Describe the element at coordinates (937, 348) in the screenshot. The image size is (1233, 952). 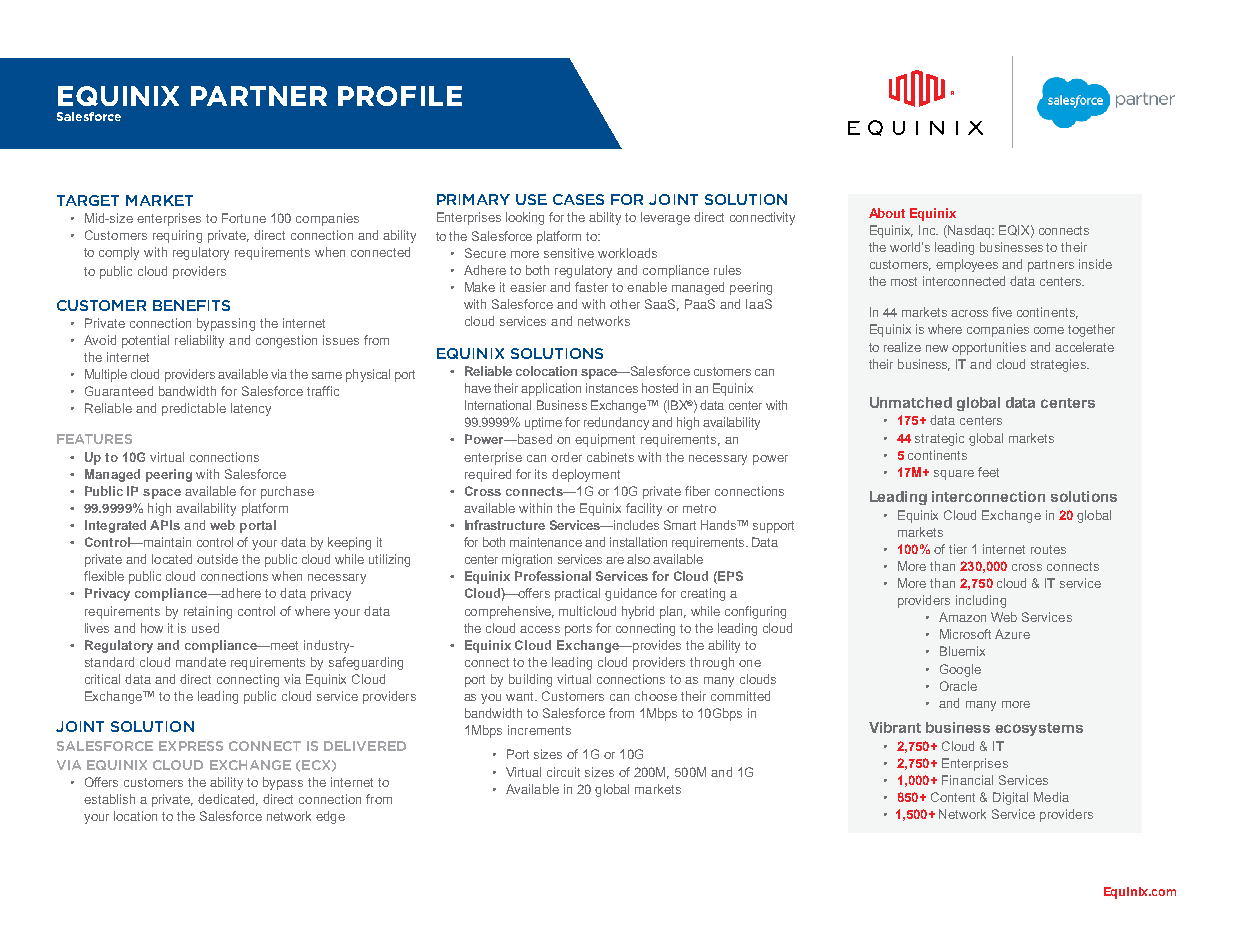
I see `new` at that location.
